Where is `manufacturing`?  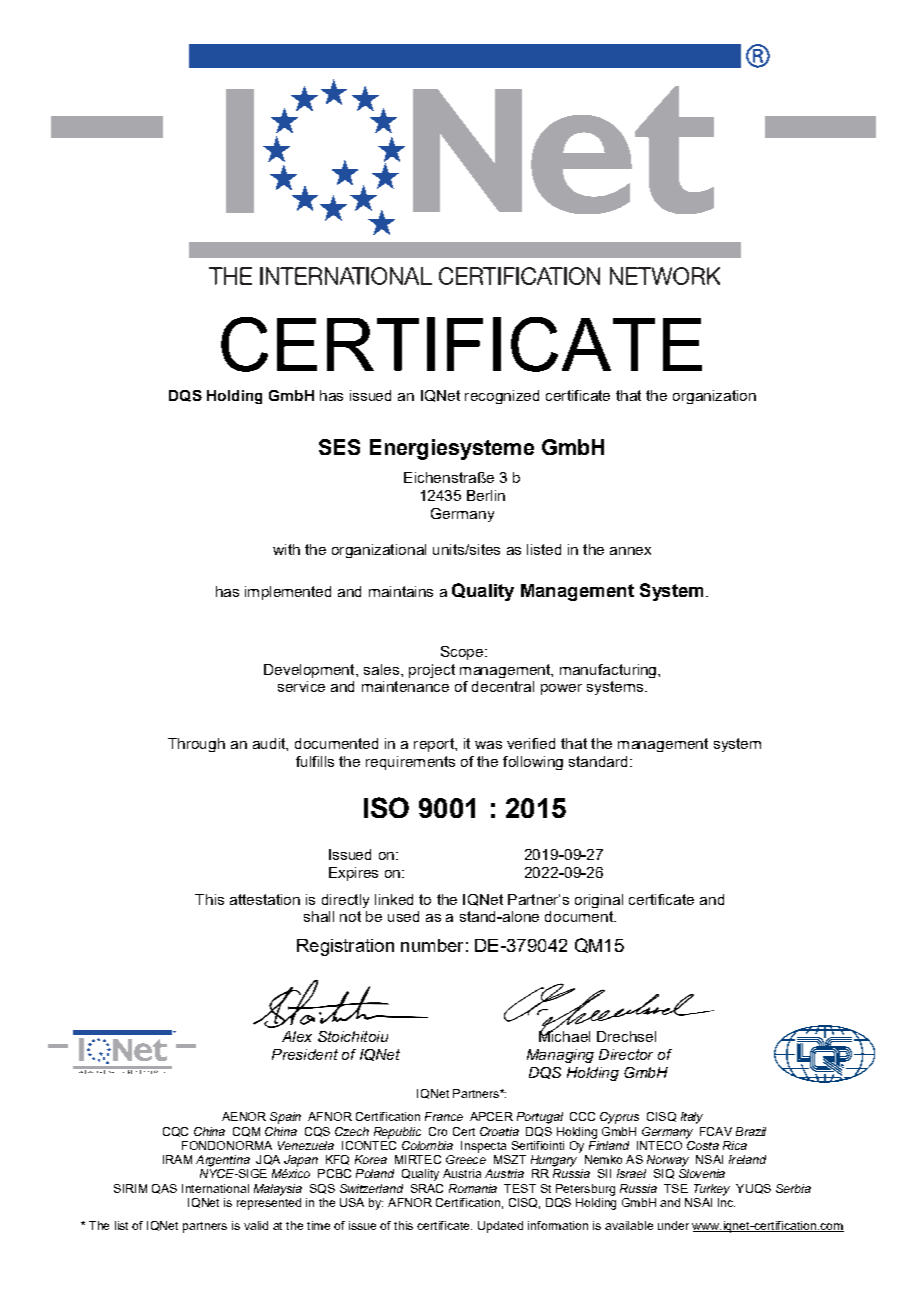 manufacturing is located at coordinates (609, 671).
